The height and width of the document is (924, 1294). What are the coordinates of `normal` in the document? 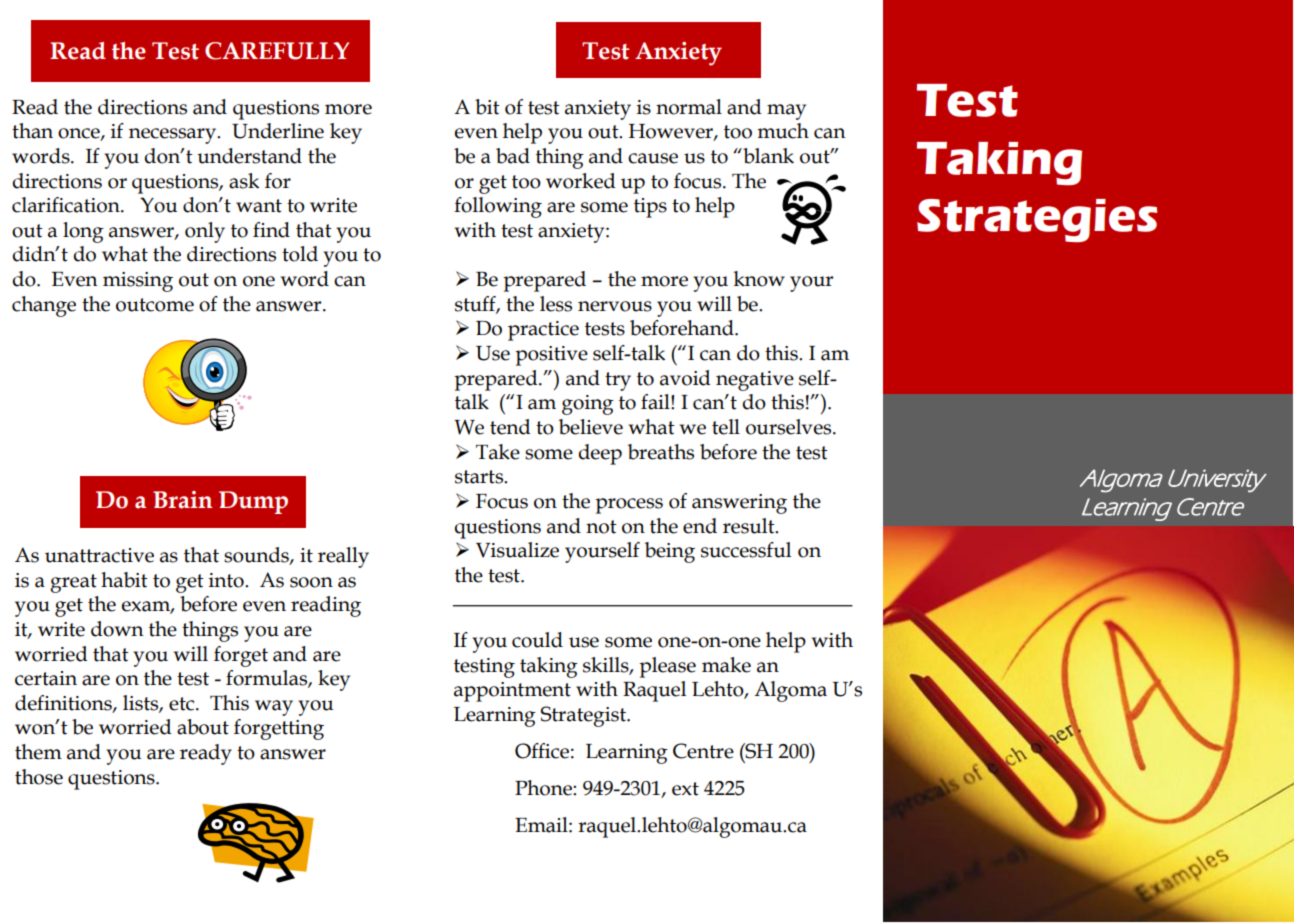 It's located at (689, 107).
